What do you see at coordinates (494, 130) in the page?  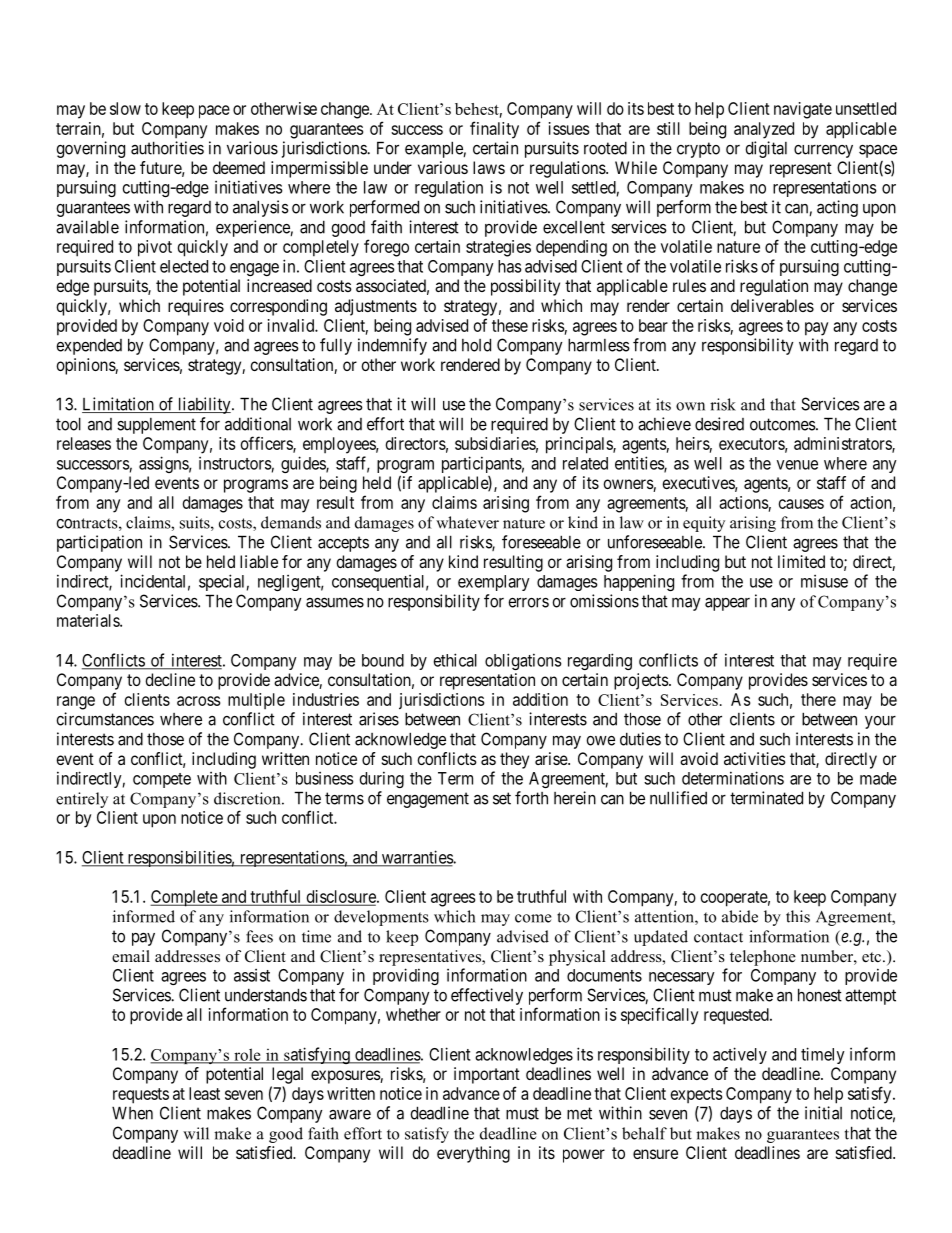 I see `finality` at bounding box center [494, 130].
